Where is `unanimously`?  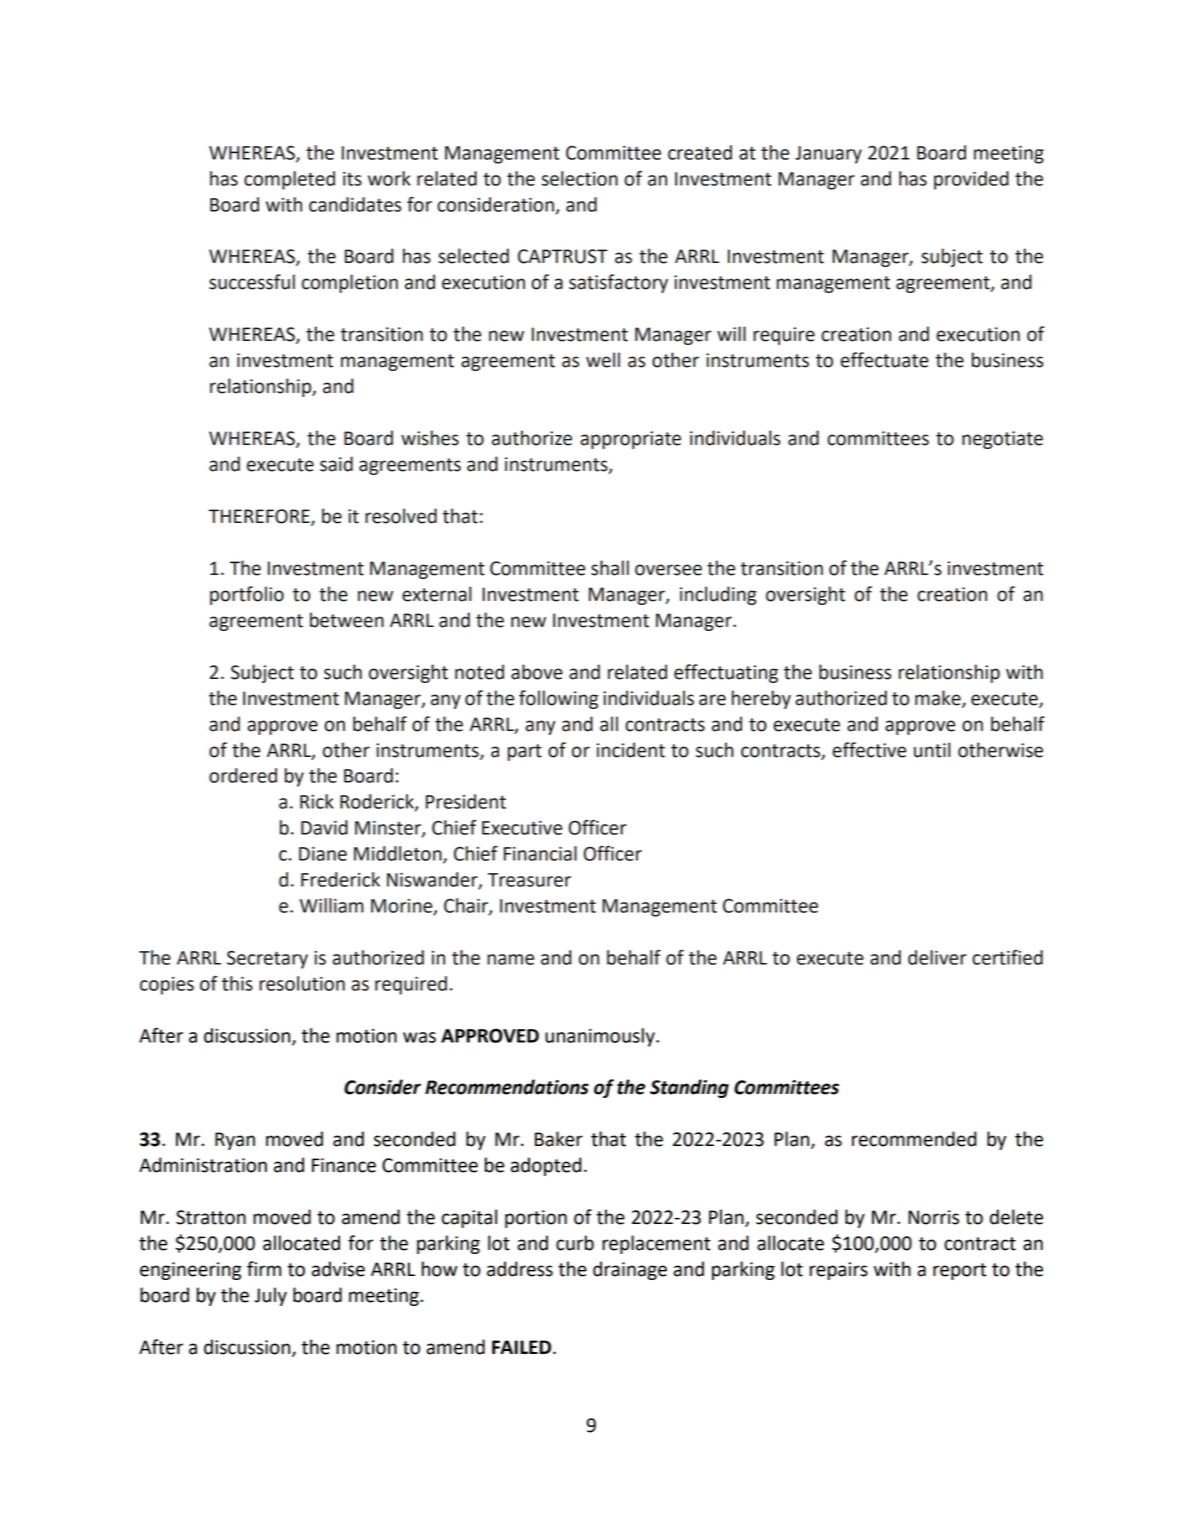 unanimously is located at coordinates (601, 1037).
